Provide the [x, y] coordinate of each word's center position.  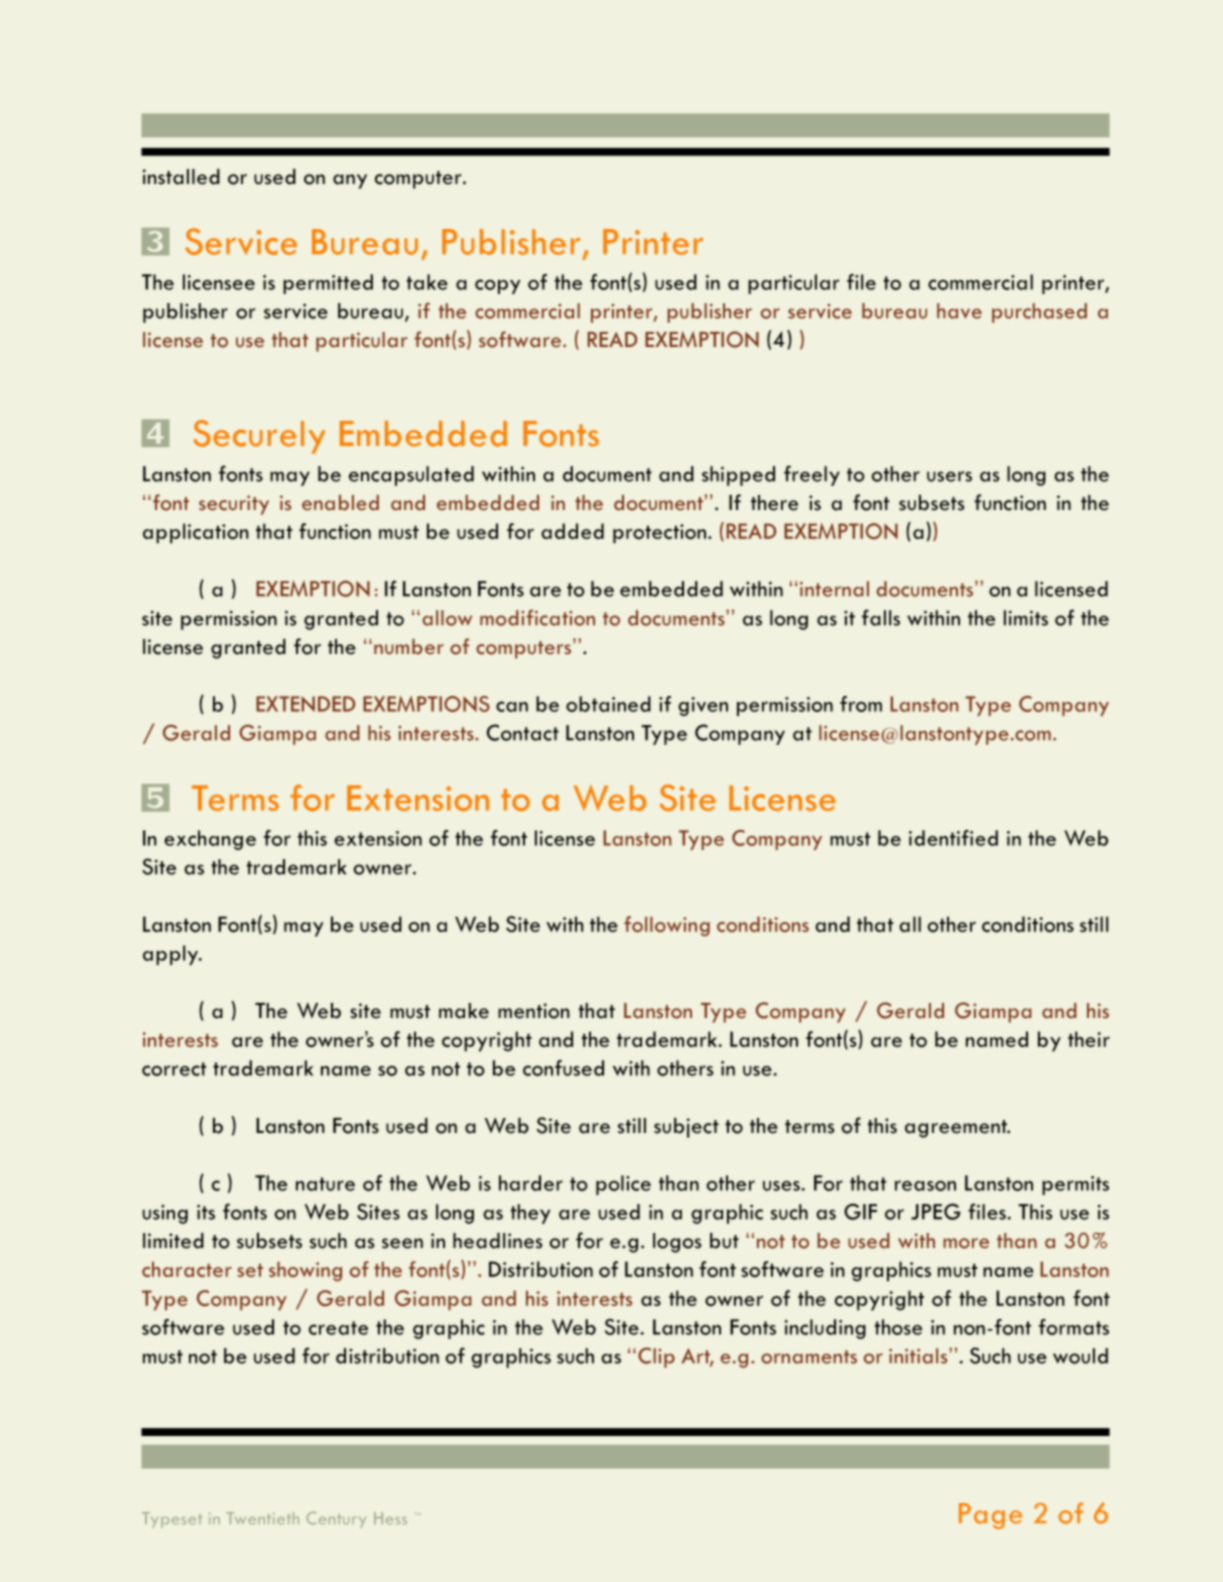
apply [172, 955]
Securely [259, 437]
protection [661, 534]
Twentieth [263, 1518]
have [959, 311]
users [949, 476]
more [966, 1243]
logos [677, 1243]
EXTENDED [305, 704]
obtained [608, 704]
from [861, 704]
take [427, 282]
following [667, 926]
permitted [328, 284]
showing [305, 1271]
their [1089, 1039]
